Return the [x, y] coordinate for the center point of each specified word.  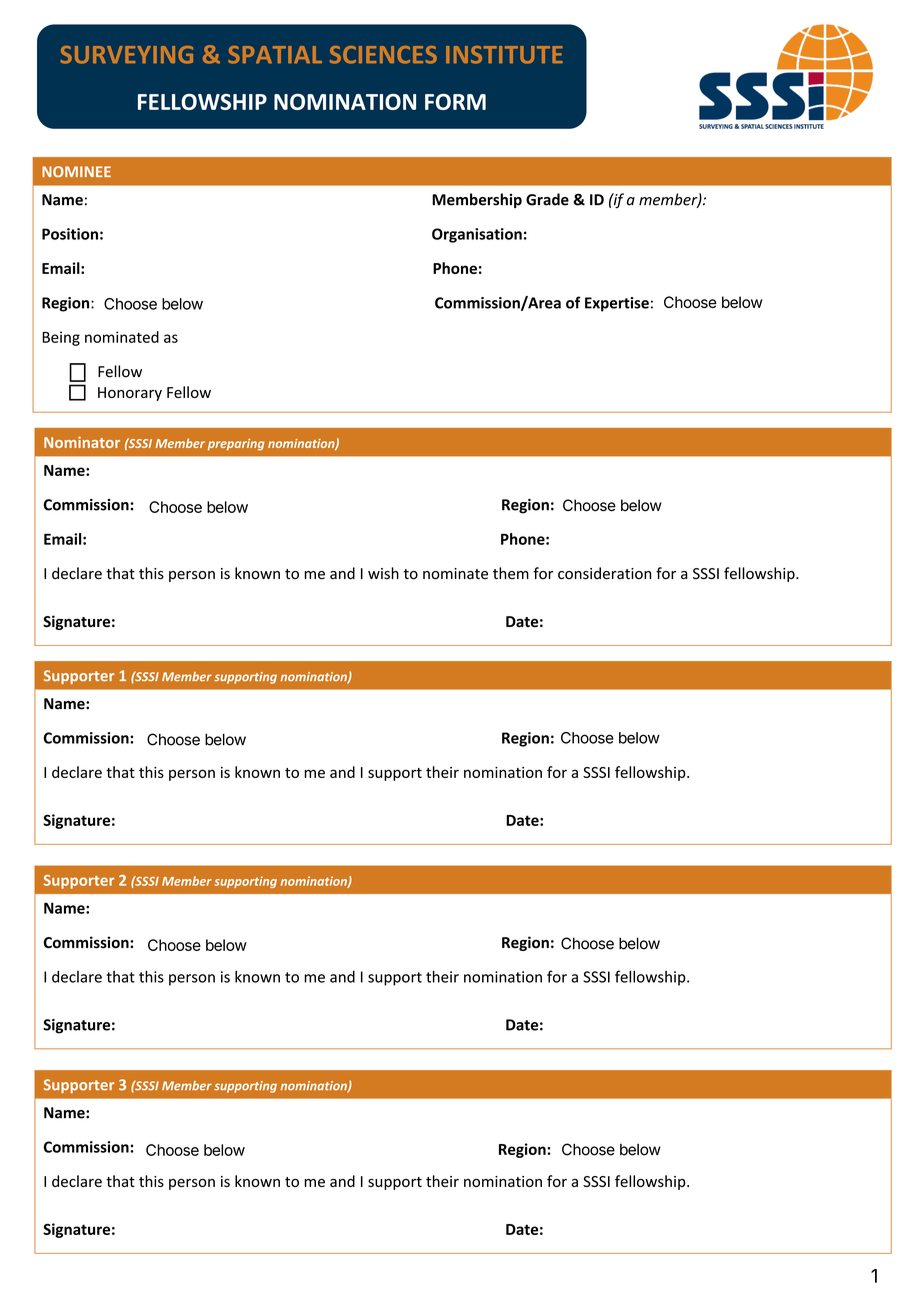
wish [383, 573]
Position [70, 234]
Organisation [477, 235]
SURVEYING [126, 55]
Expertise [617, 304]
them [511, 573]
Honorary [130, 394]
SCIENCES [383, 55]
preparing [236, 445]
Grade [547, 199]
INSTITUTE [504, 55]
